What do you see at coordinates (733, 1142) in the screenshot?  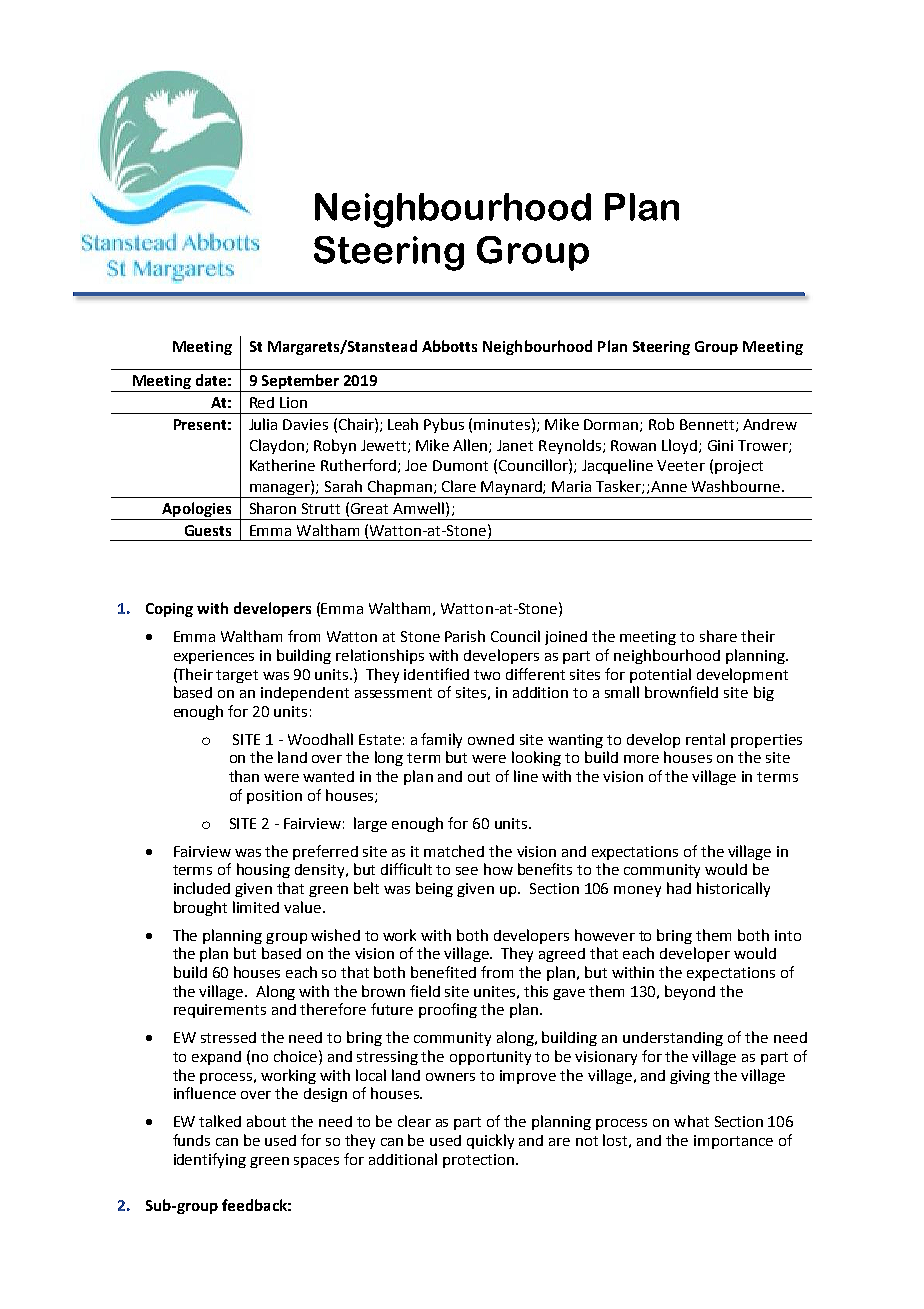 I see `importance` at bounding box center [733, 1142].
